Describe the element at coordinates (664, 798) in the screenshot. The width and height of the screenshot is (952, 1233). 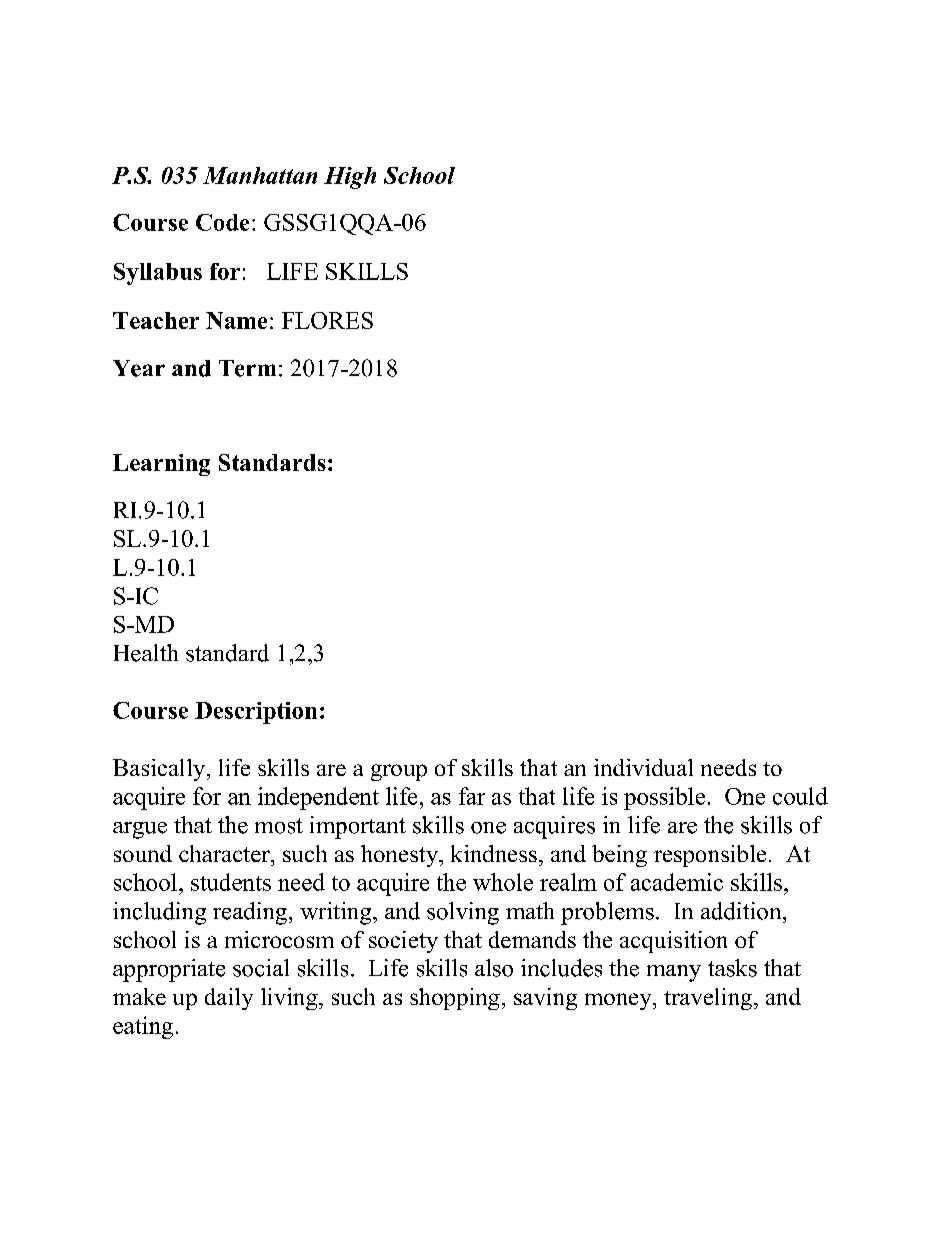
I see `possible` at that location.
